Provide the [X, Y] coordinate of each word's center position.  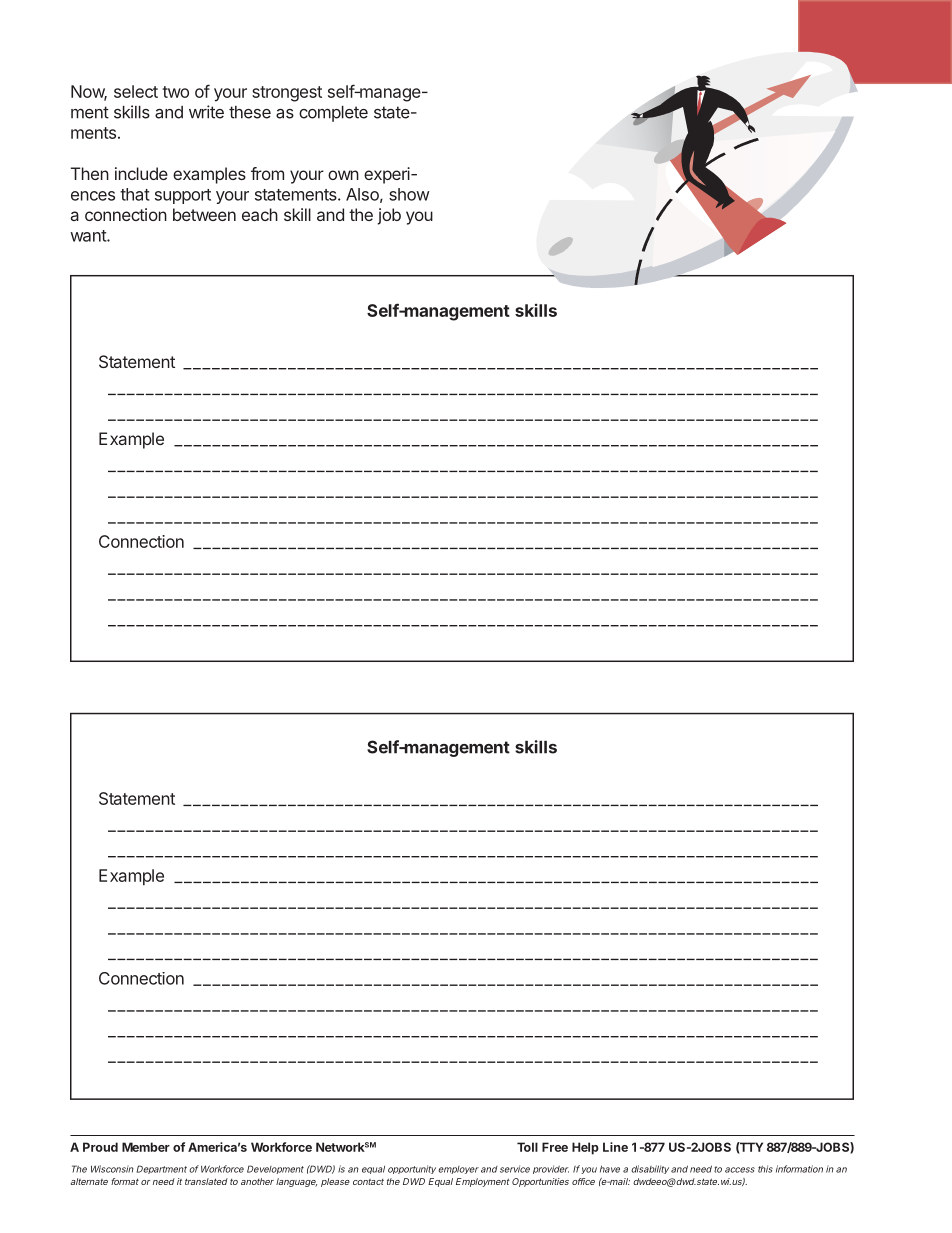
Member [146, 1147]
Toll [527, 1147]
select [136, 91]
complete [333, 114]
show [409, 194]
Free [555, 1147]
